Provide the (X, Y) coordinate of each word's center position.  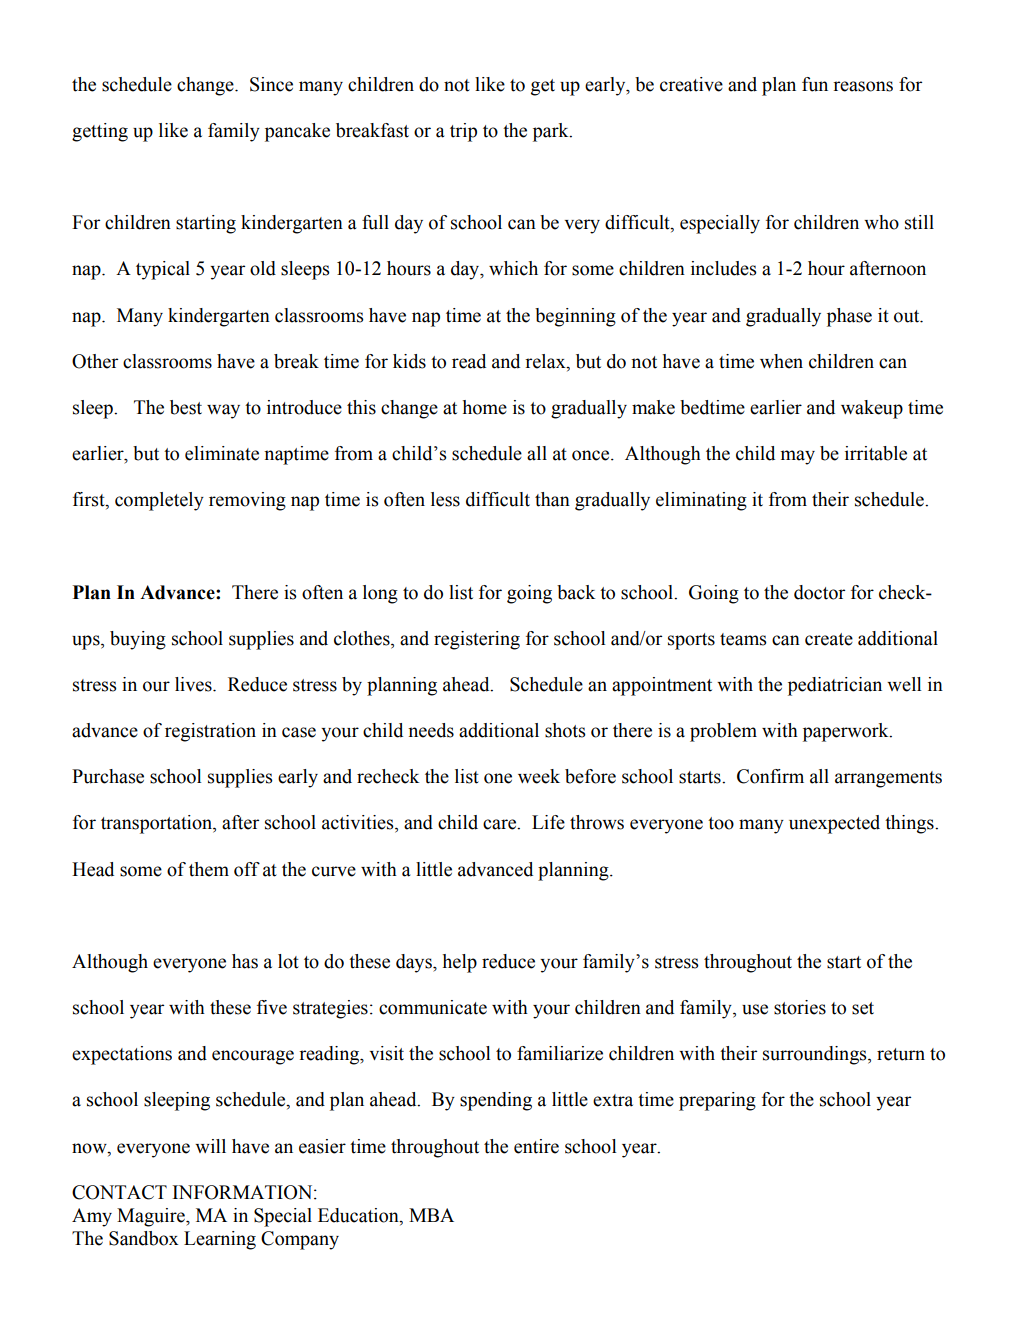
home (485, 407)
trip (463, 132)
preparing (717, 1101)
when (781, 361)
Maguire (152, 1217)
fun (815, 84)
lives (194, 684)
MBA (431, 1215)
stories (800, 1007)
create (829, 639)
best (186, 407)
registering (477, 640)
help (460, 963)
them (209, 869)
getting (100, 132)
